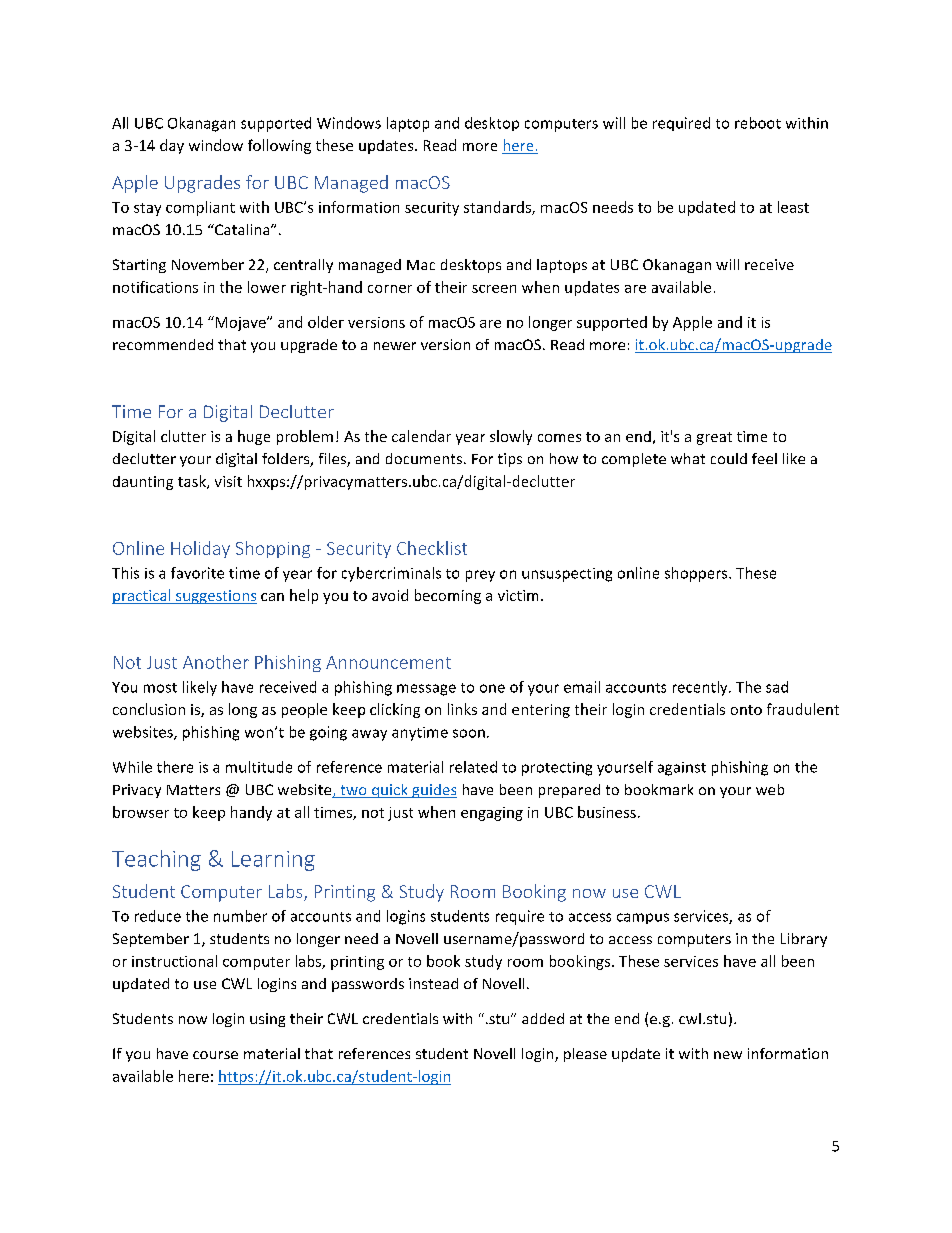 This document has height=1233, width=952. Describe the element at coordinates (215, 1055) in the document. I see `course` at that location.
